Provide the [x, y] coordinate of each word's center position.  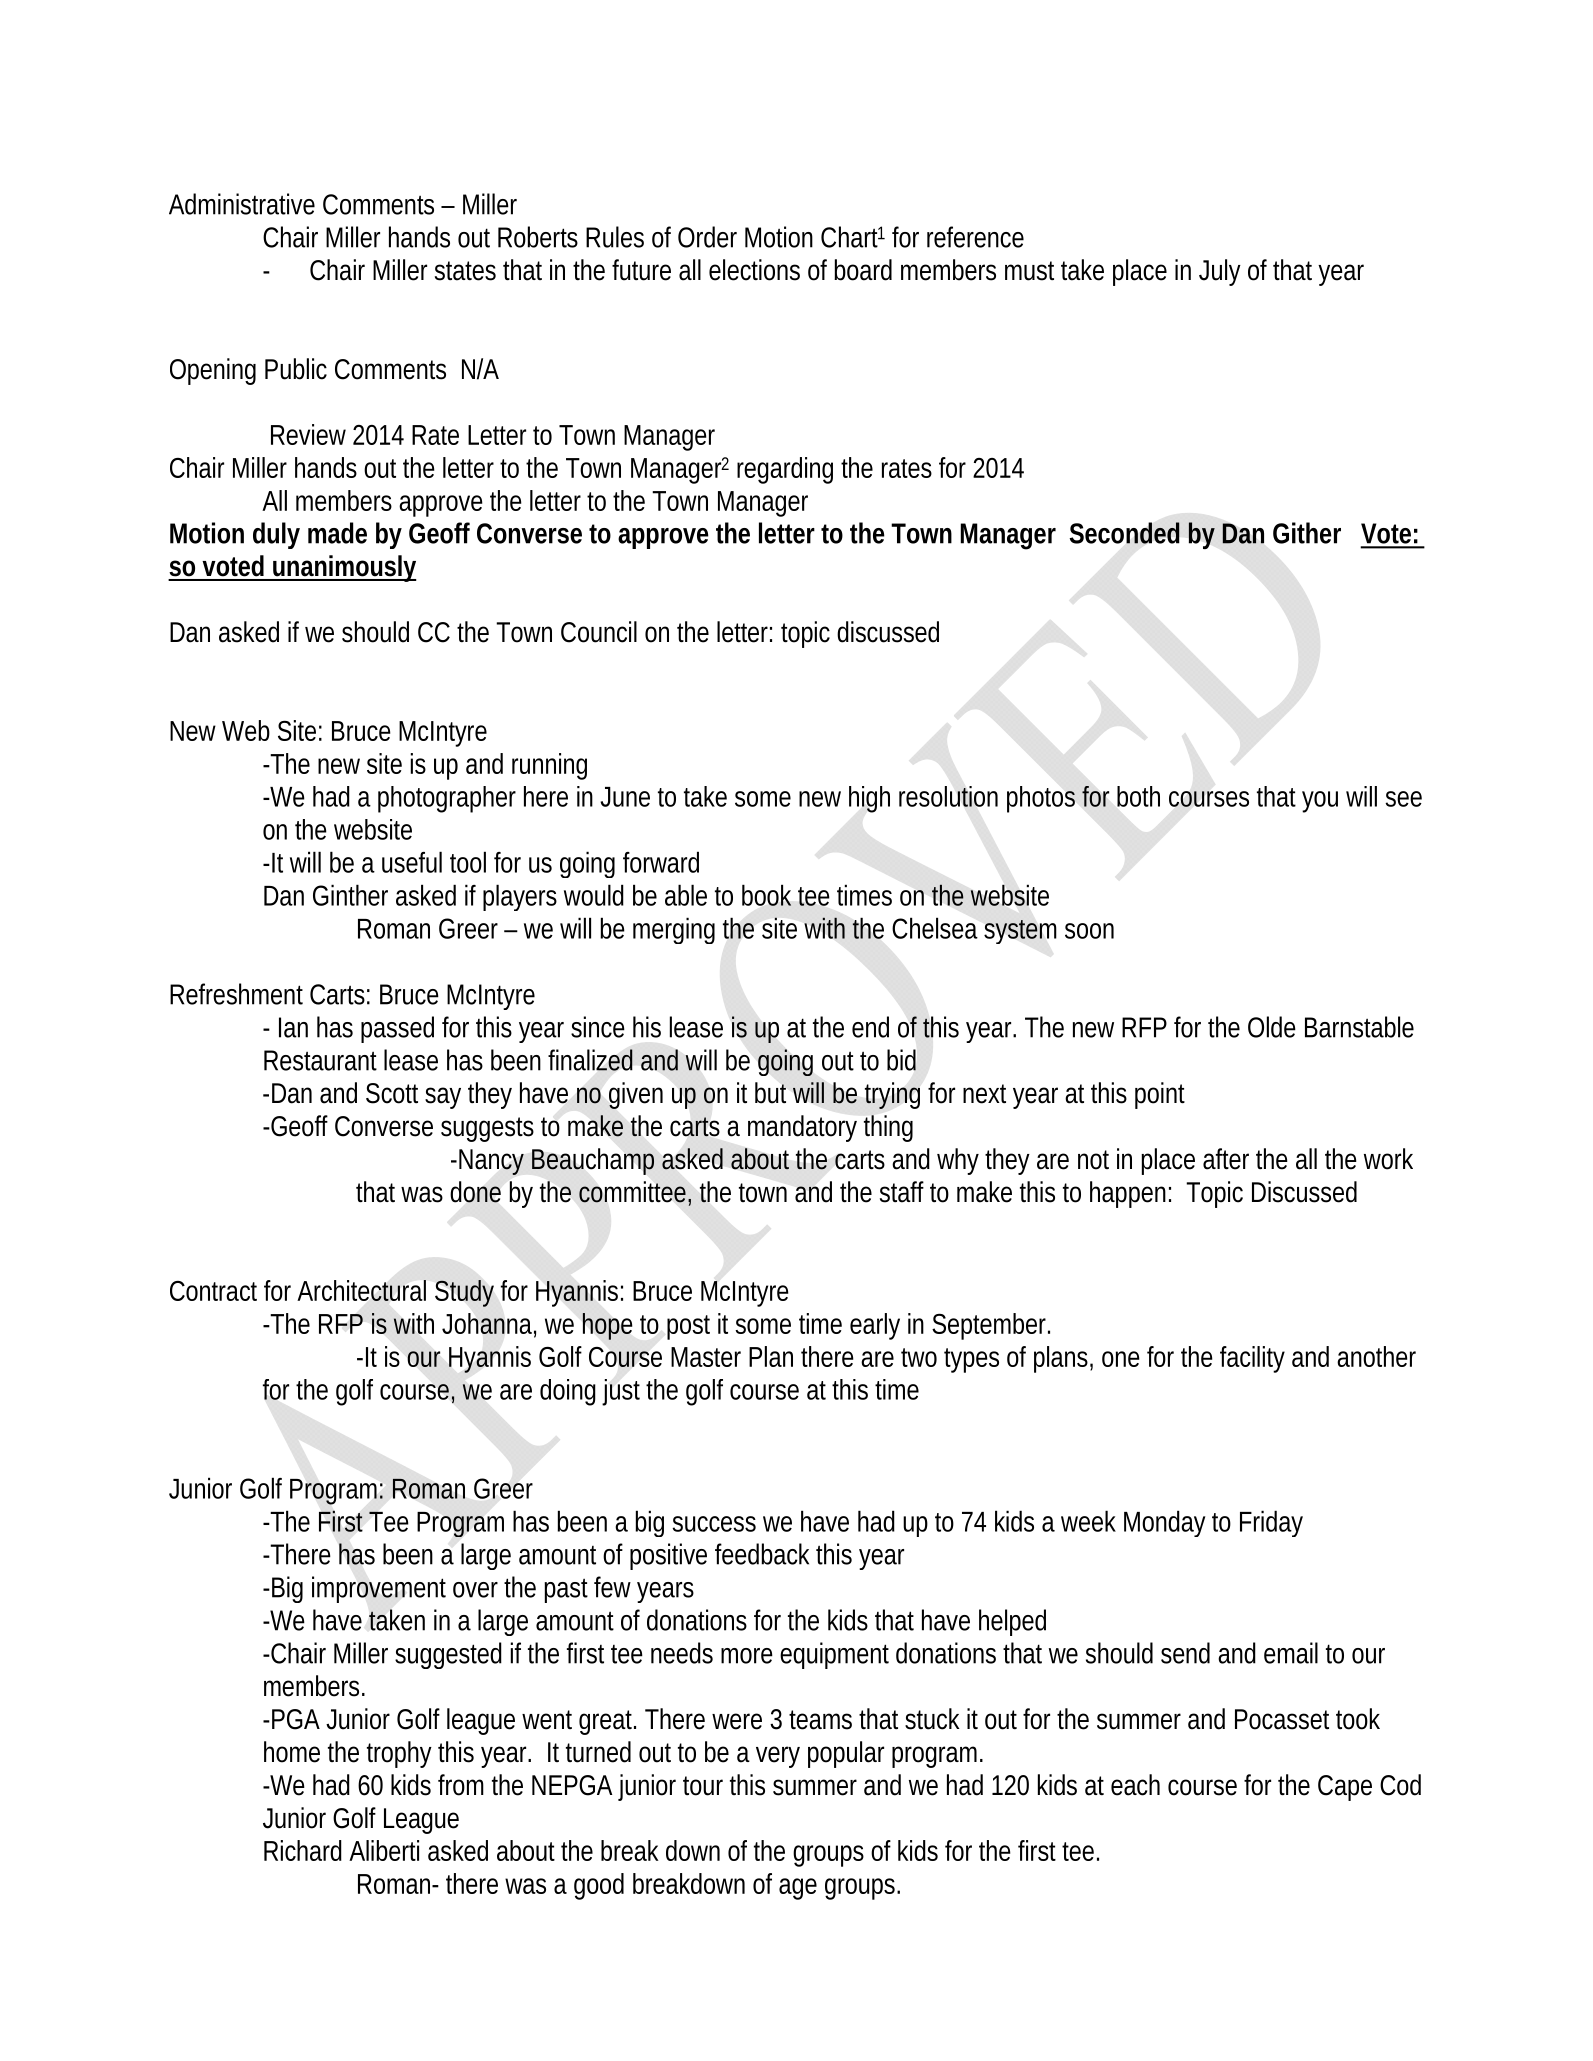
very [778, 1757]
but [770, 1093]
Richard [303, 1850]
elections [754, 270]
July [1220, 272]
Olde [1272, 1027]
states [465, 271]
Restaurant [320, 1060]
